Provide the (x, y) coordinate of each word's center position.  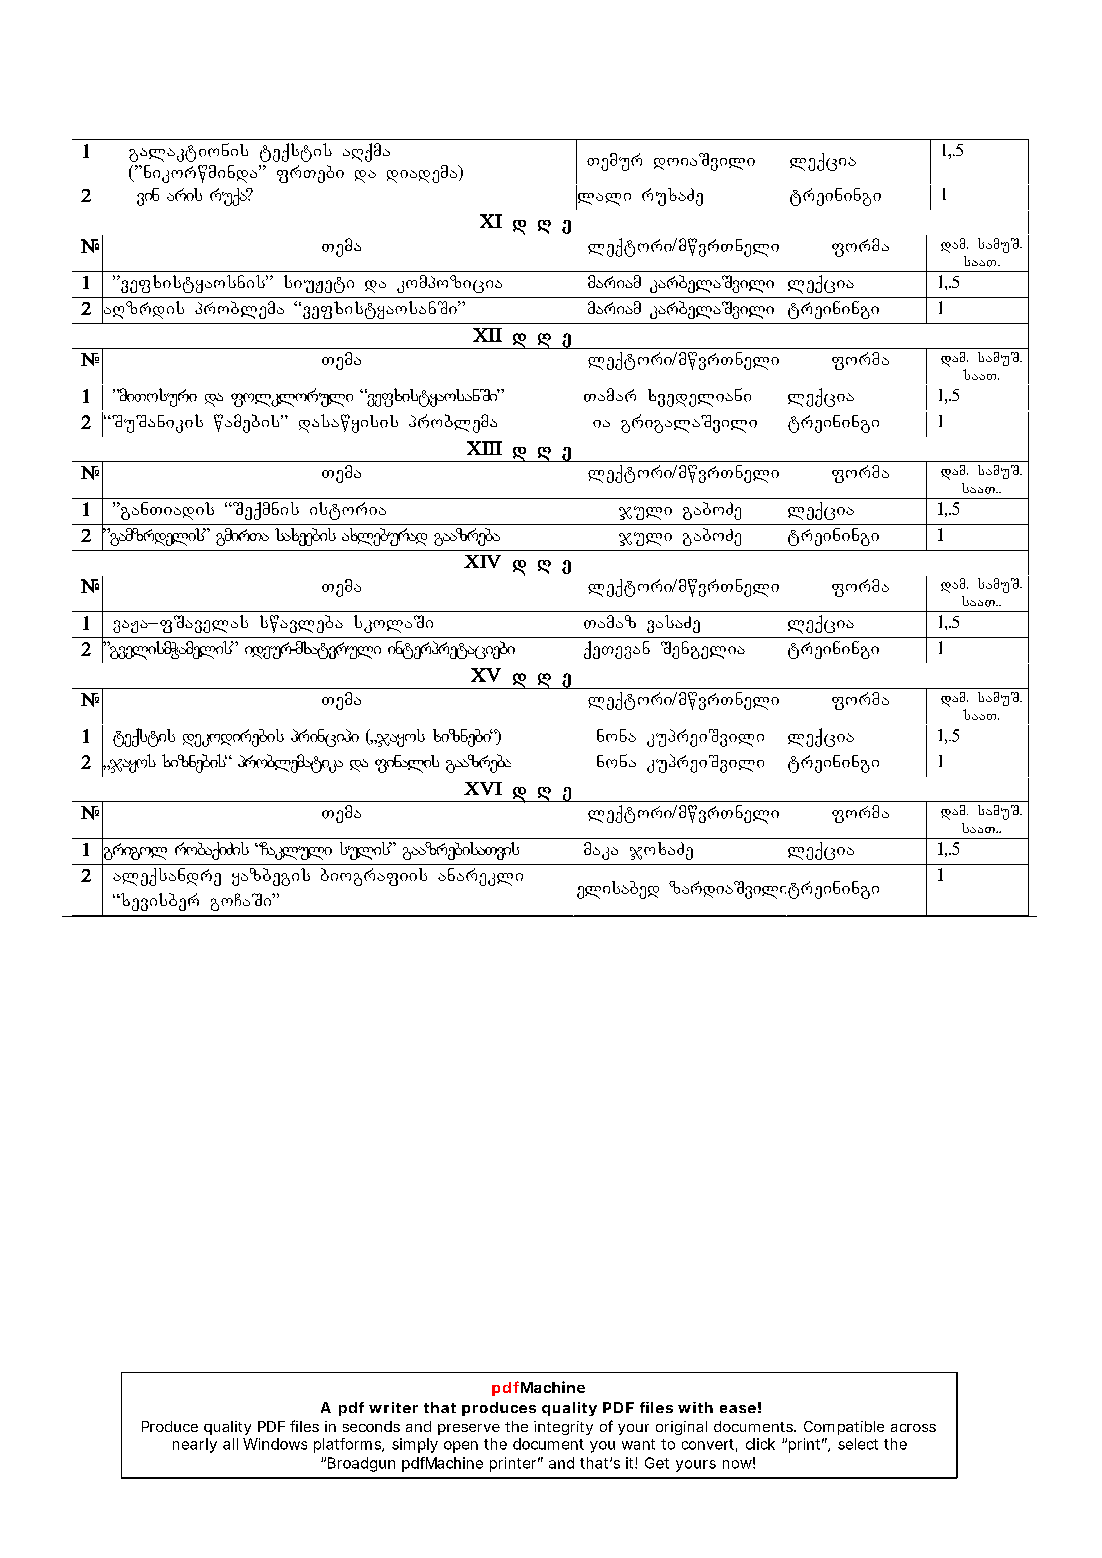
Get (657, 1463)
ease (738, 1409)
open (461, 1447)
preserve (469, 1429)
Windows (275, 1444)
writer (393, 1407)
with (695, 1407)
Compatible (844, 1428)
